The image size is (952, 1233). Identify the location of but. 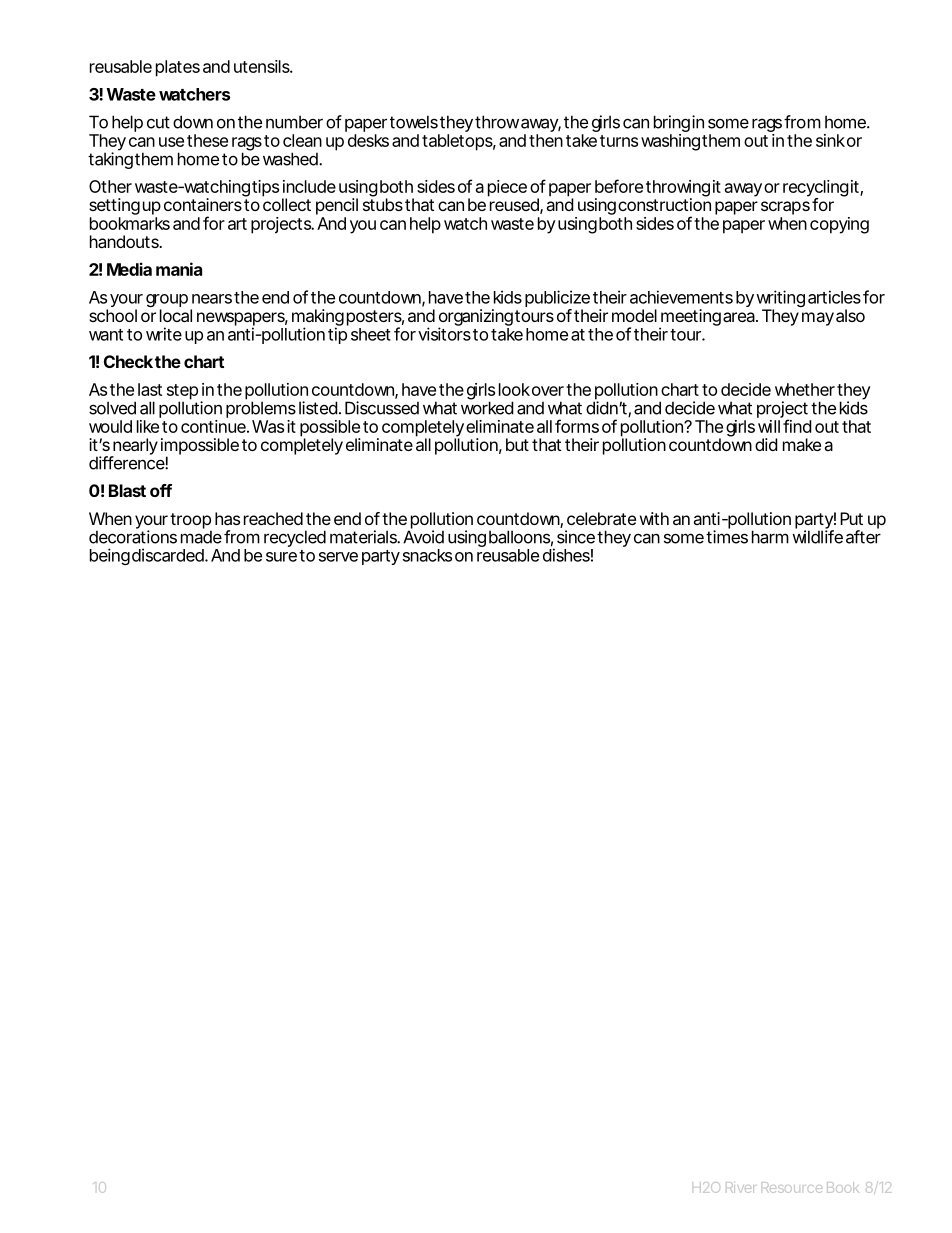
(517, 444).
